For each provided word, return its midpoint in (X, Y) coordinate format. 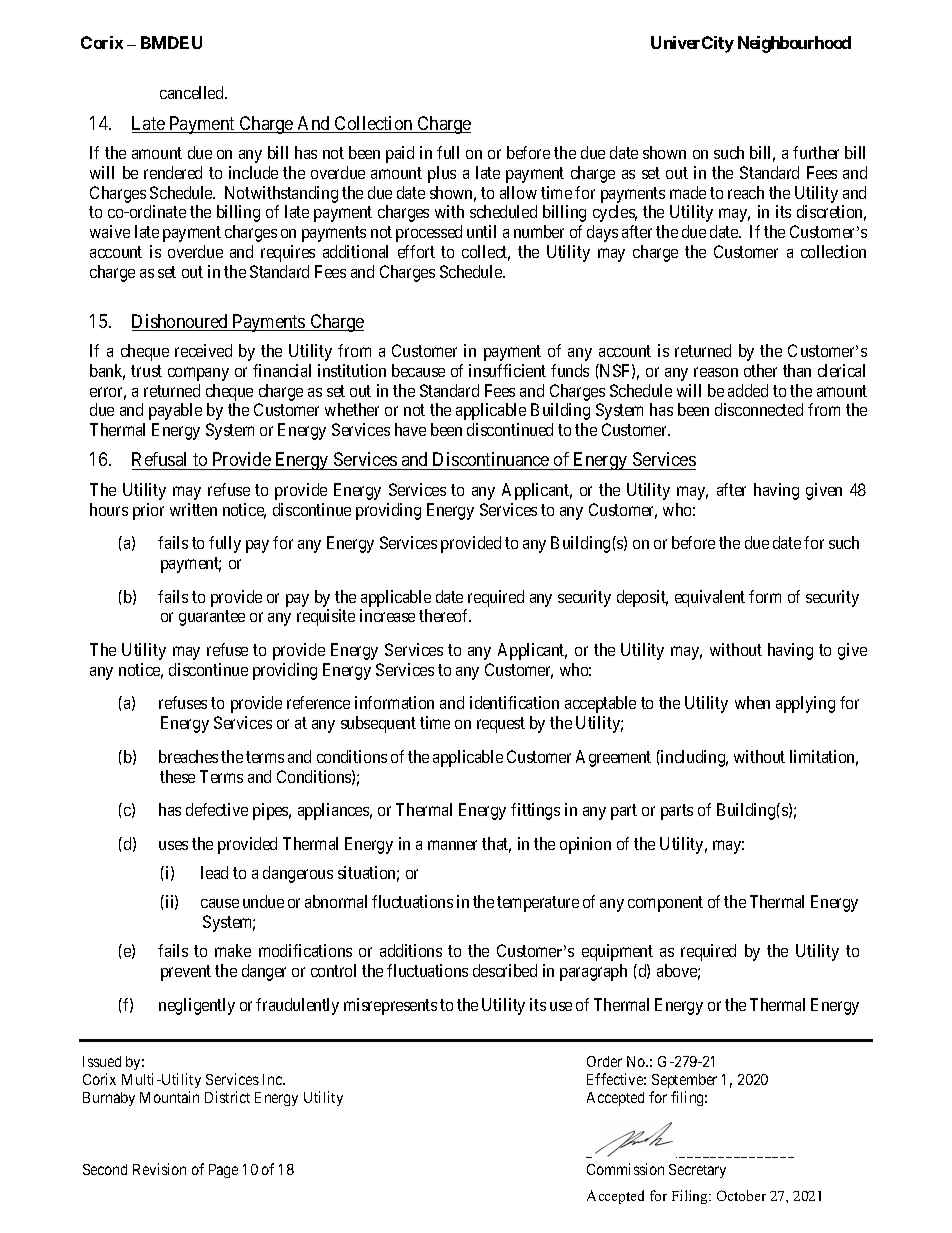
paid (400, 154)
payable (175, 411)
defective (217, 809)
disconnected (759, 409)
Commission (625, 1169)
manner (452, 845)
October (741, 1195)
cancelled (193, 92)
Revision (159, 1169)
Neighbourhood (794, 44)
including (693, 758)
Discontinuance (491, 461)
